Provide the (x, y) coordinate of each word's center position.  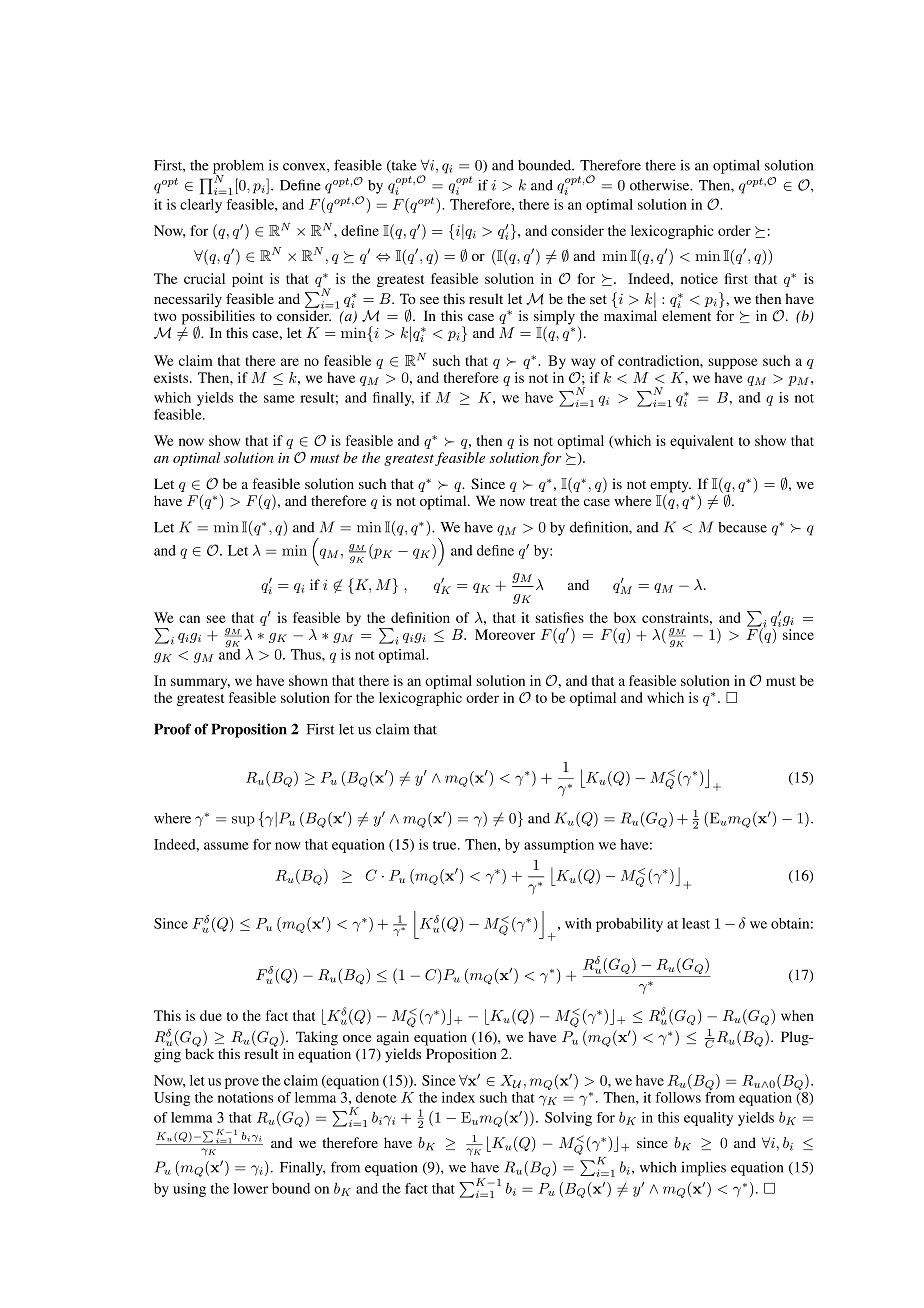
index (458, 1097)
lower (250, 1188)
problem (238, 168)
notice (699, 278)
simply (554, 318)
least (696, 923)
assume (226, 846)
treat (543, 501)
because (742, 527)
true (446, 845)
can (189, 619)
